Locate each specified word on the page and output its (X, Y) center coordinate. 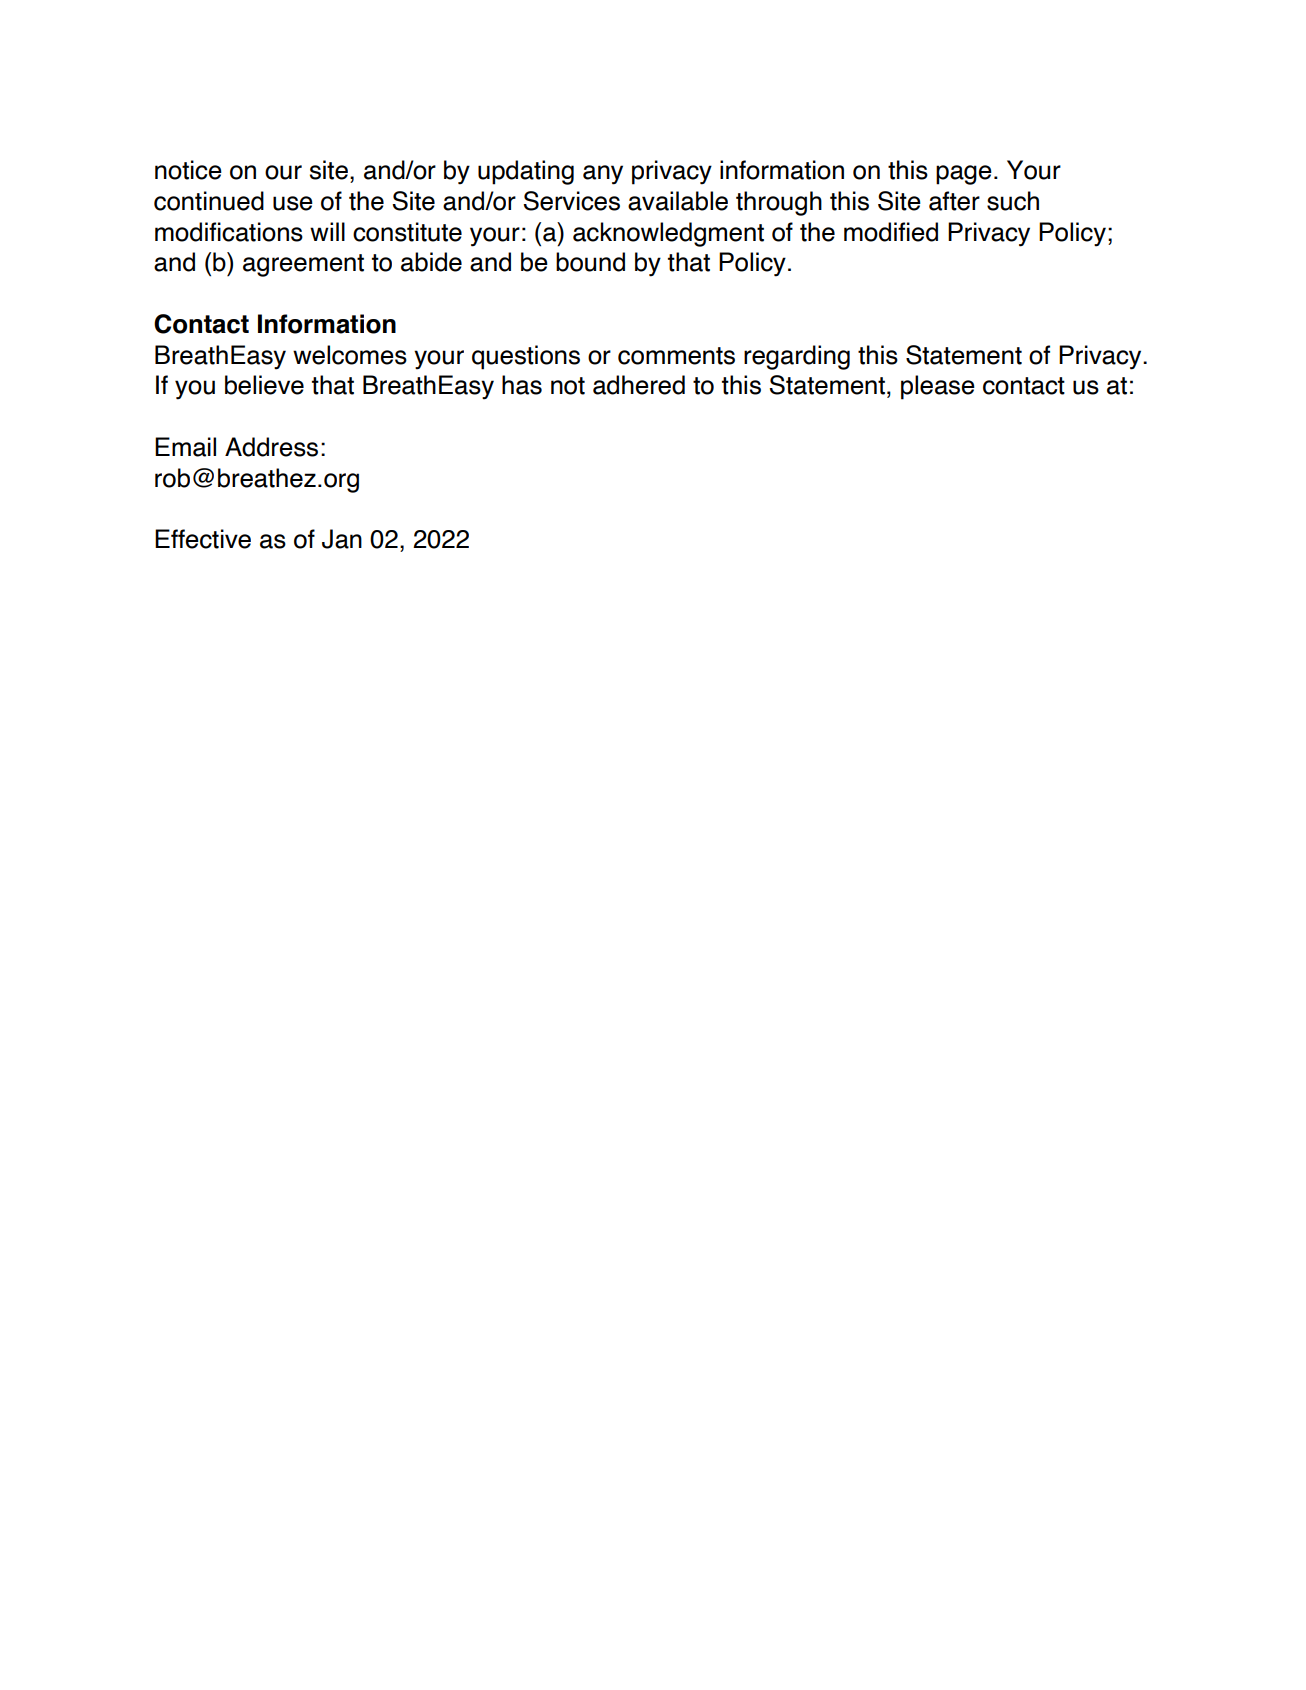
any (603, 175)
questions (526, 357)
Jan (342, 539)
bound (590, 262)
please (938, 387)
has (522, 385)
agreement (303, 265)
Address (271, 447)
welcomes (350, 355)
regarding (797, 357)
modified (891, 232)
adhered (639, 385)
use (293, 203)
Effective (203, 539)
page (964, 175)
